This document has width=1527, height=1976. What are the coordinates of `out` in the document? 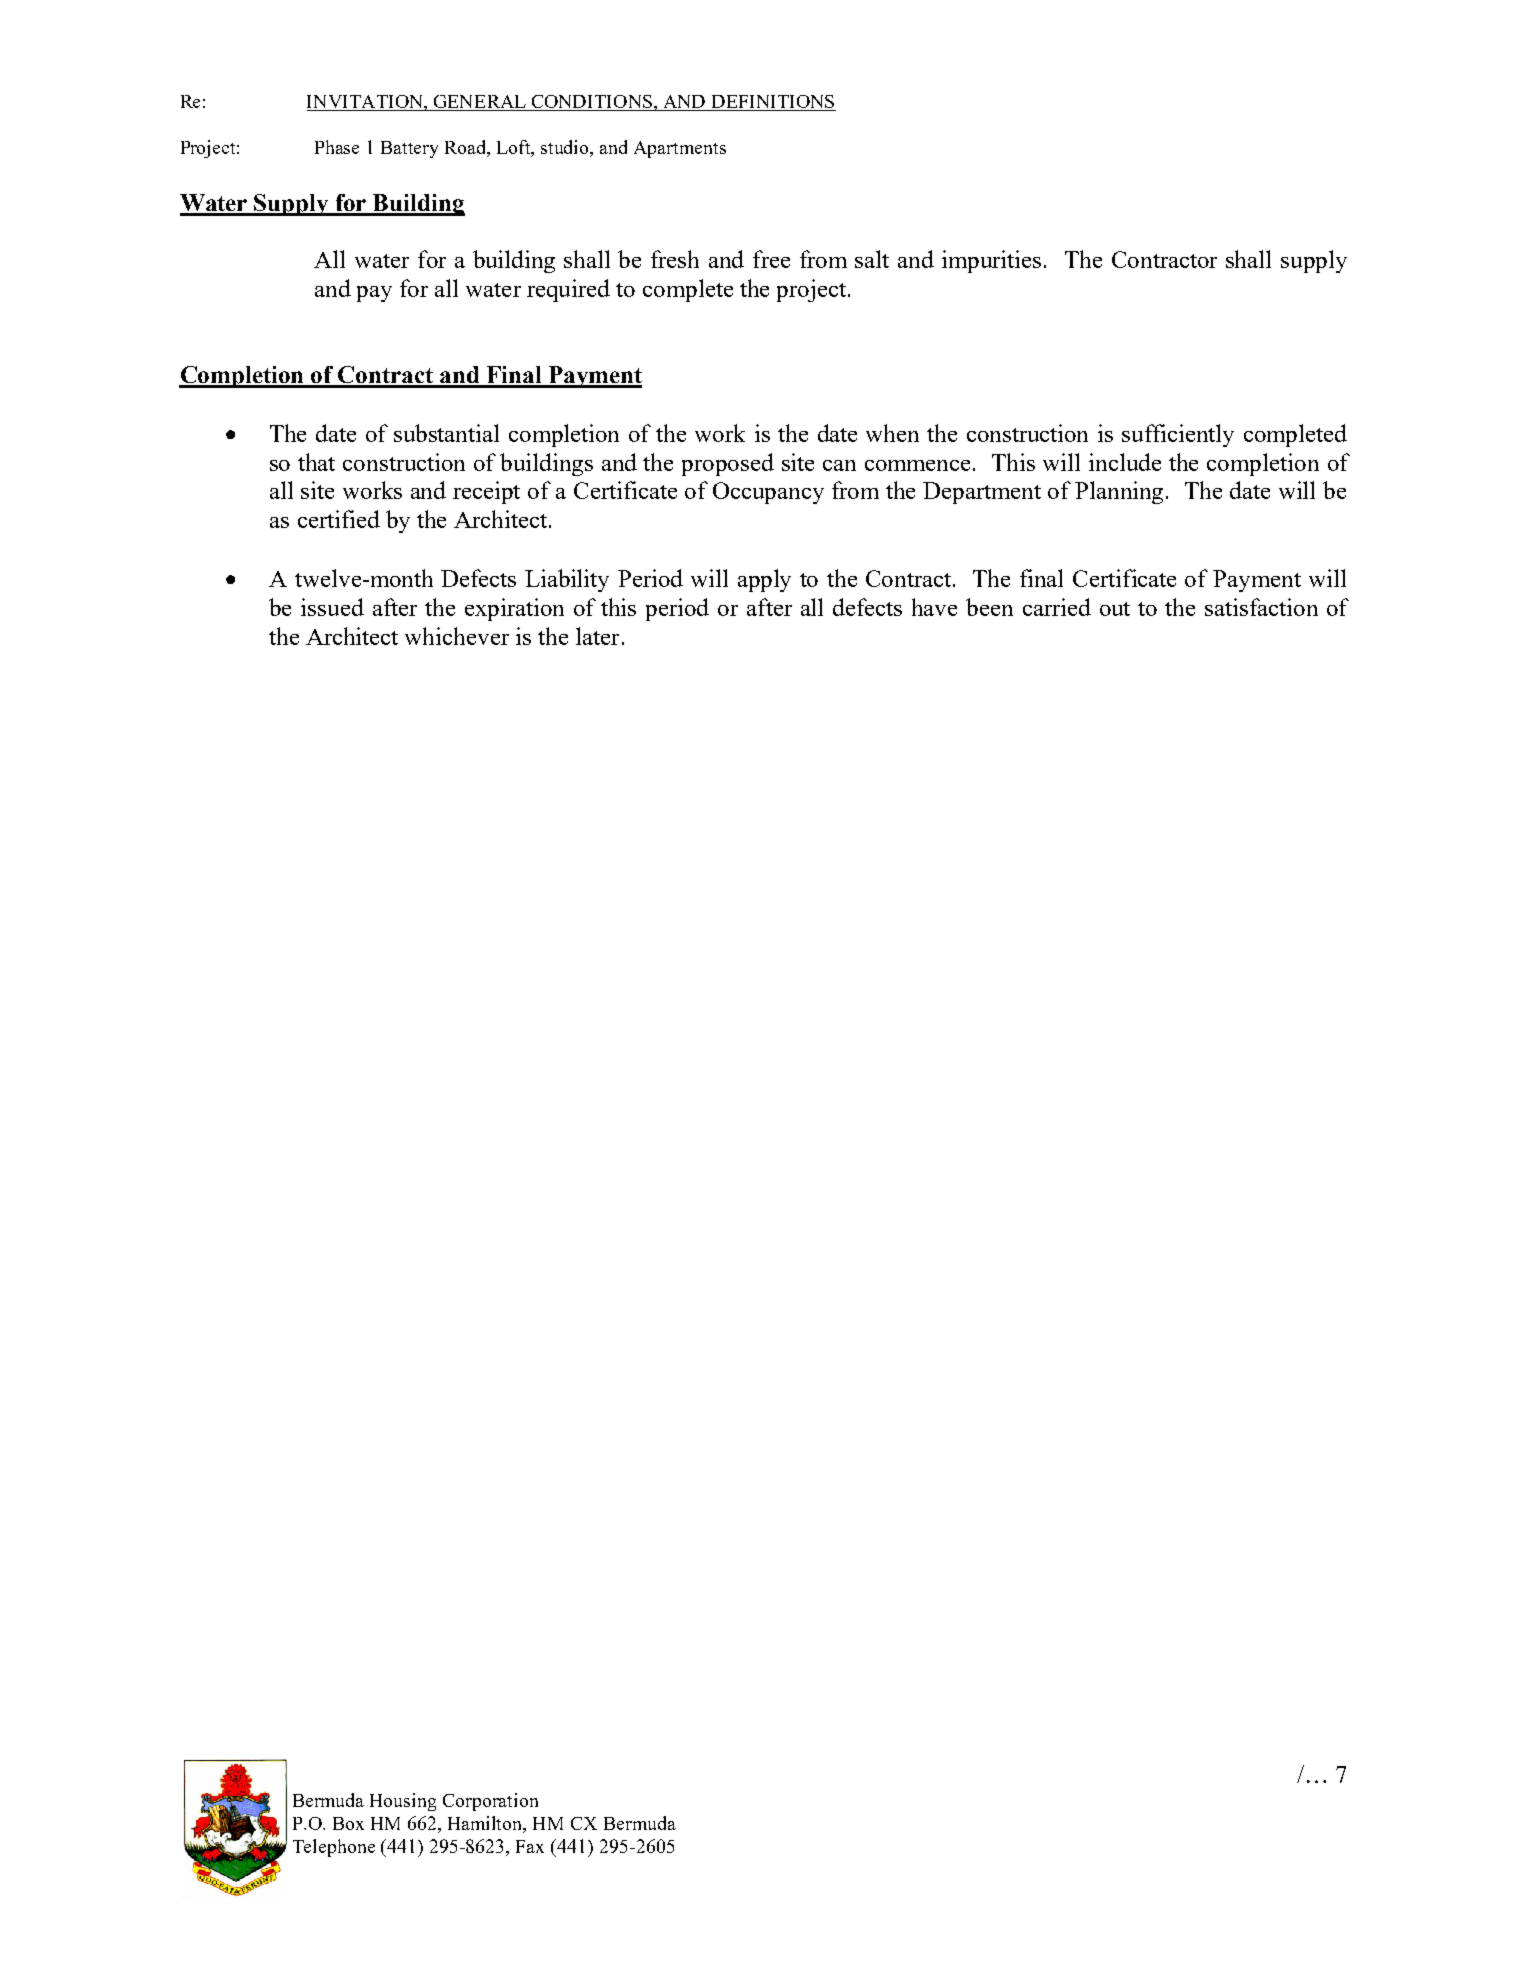 It's located at (1115, 609).
